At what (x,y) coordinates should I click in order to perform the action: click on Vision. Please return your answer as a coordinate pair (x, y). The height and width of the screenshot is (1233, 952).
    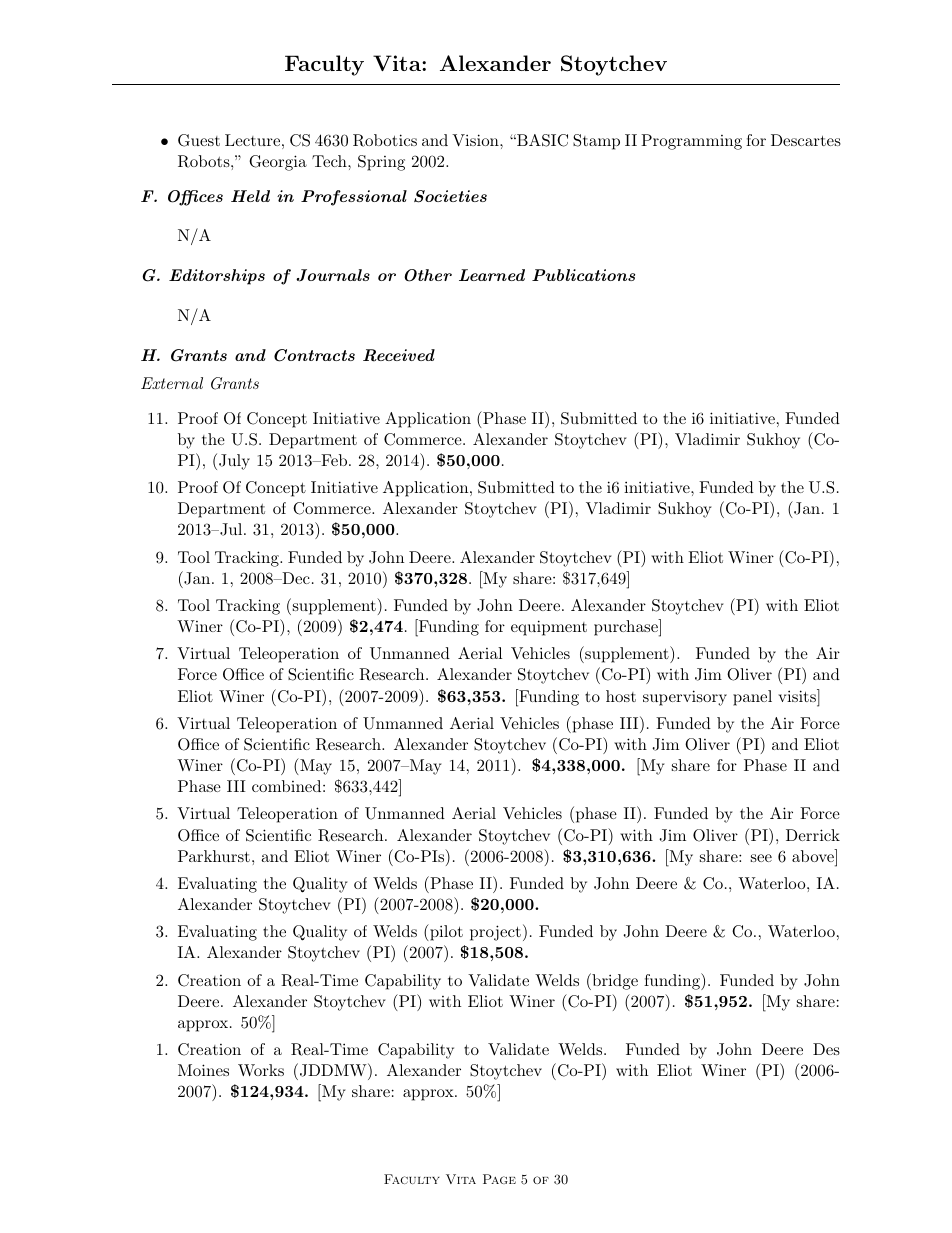
    Looking at the image, I should click on (476, 140).
